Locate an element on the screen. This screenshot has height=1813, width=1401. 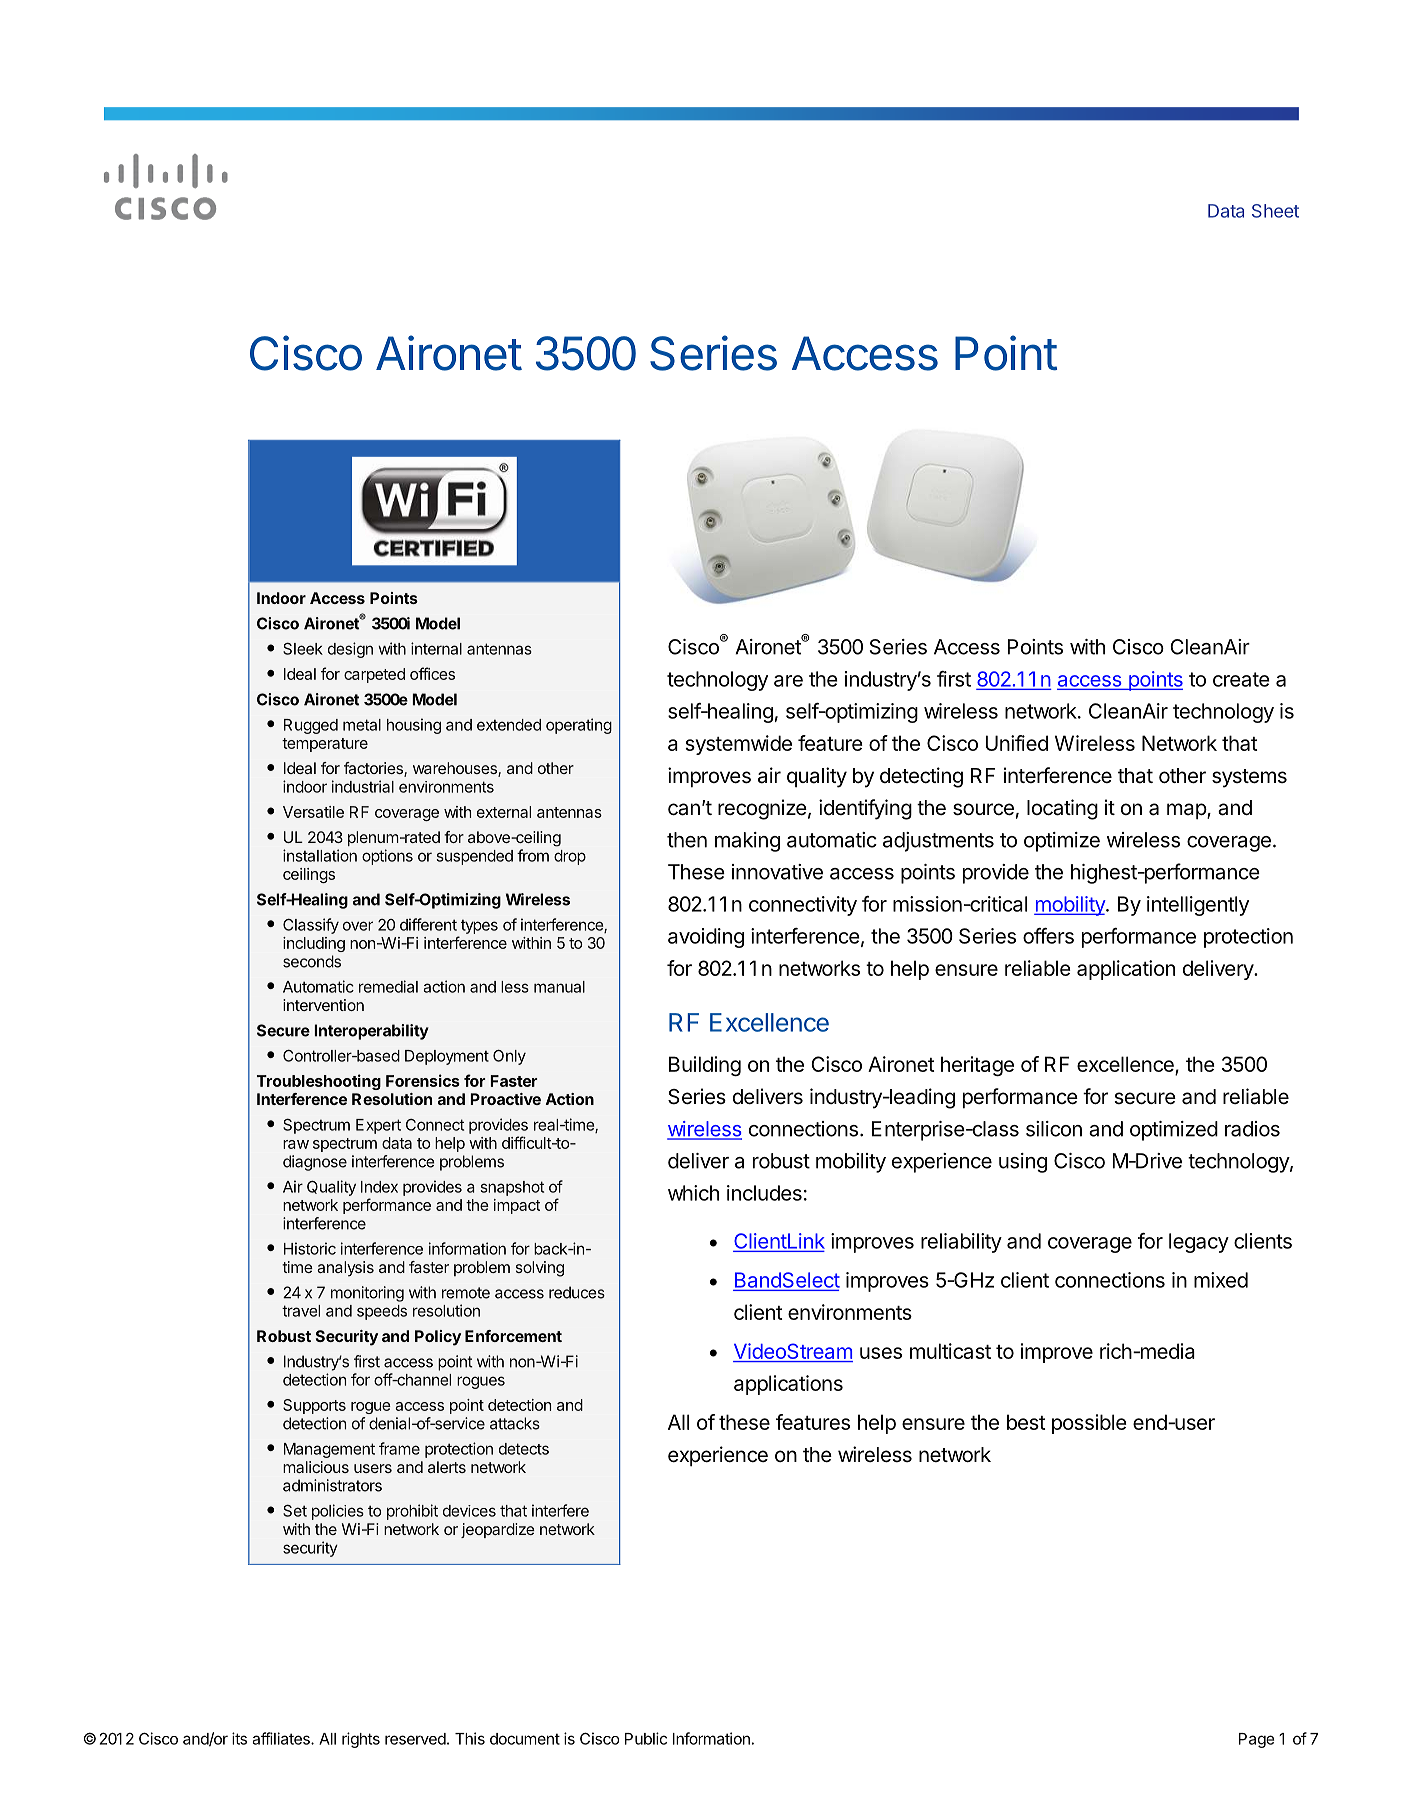
create is located at coordinates (1241, 679).
